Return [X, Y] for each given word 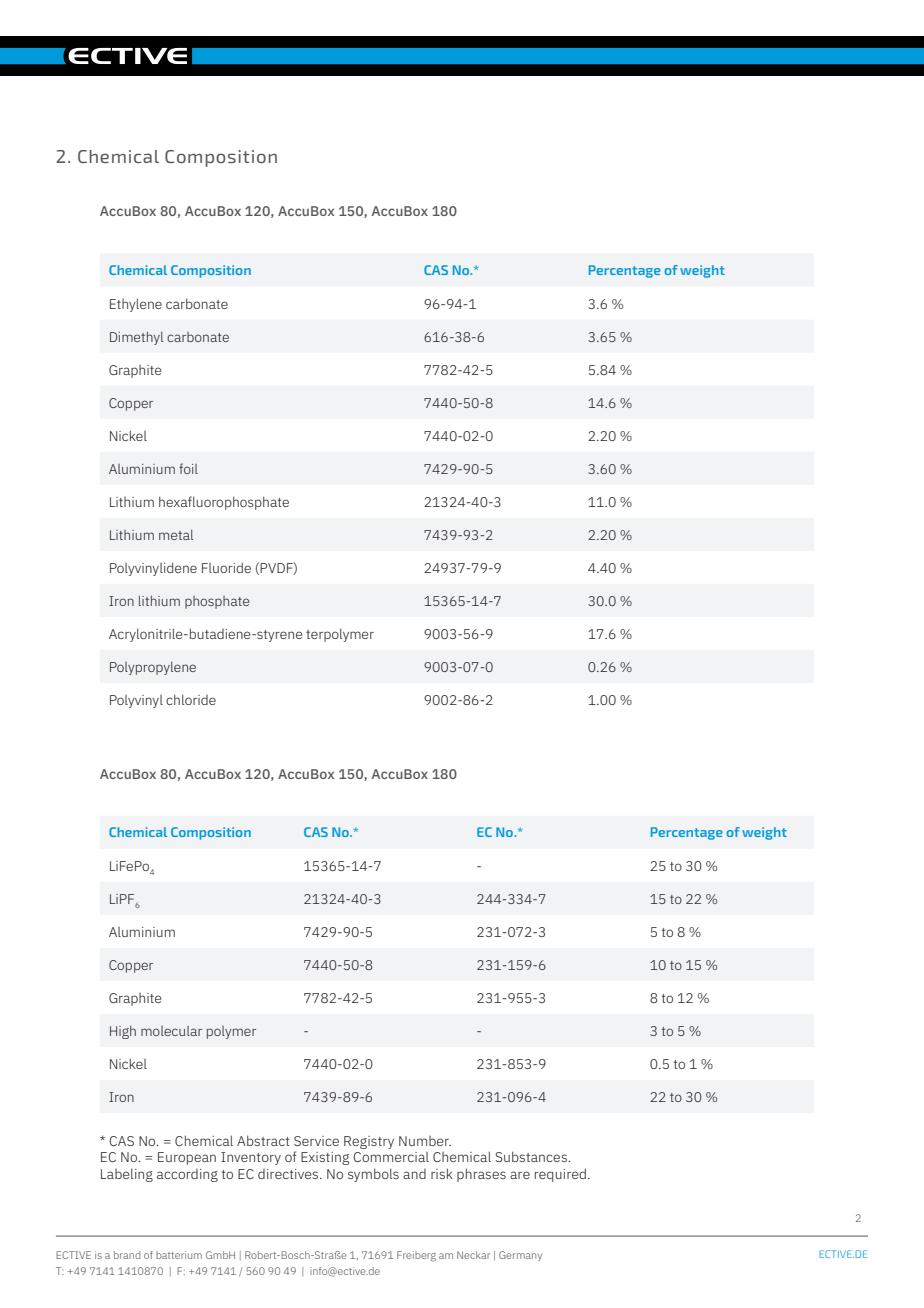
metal [176, 534]
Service [316, 1141]
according [187, 1175]
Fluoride [226, 567]
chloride [191, 699]
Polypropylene [153, 668]
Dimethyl [136, 338]
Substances [532, 1156]
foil [188, 468]
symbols [373, 1175]
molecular [171, 1031]
